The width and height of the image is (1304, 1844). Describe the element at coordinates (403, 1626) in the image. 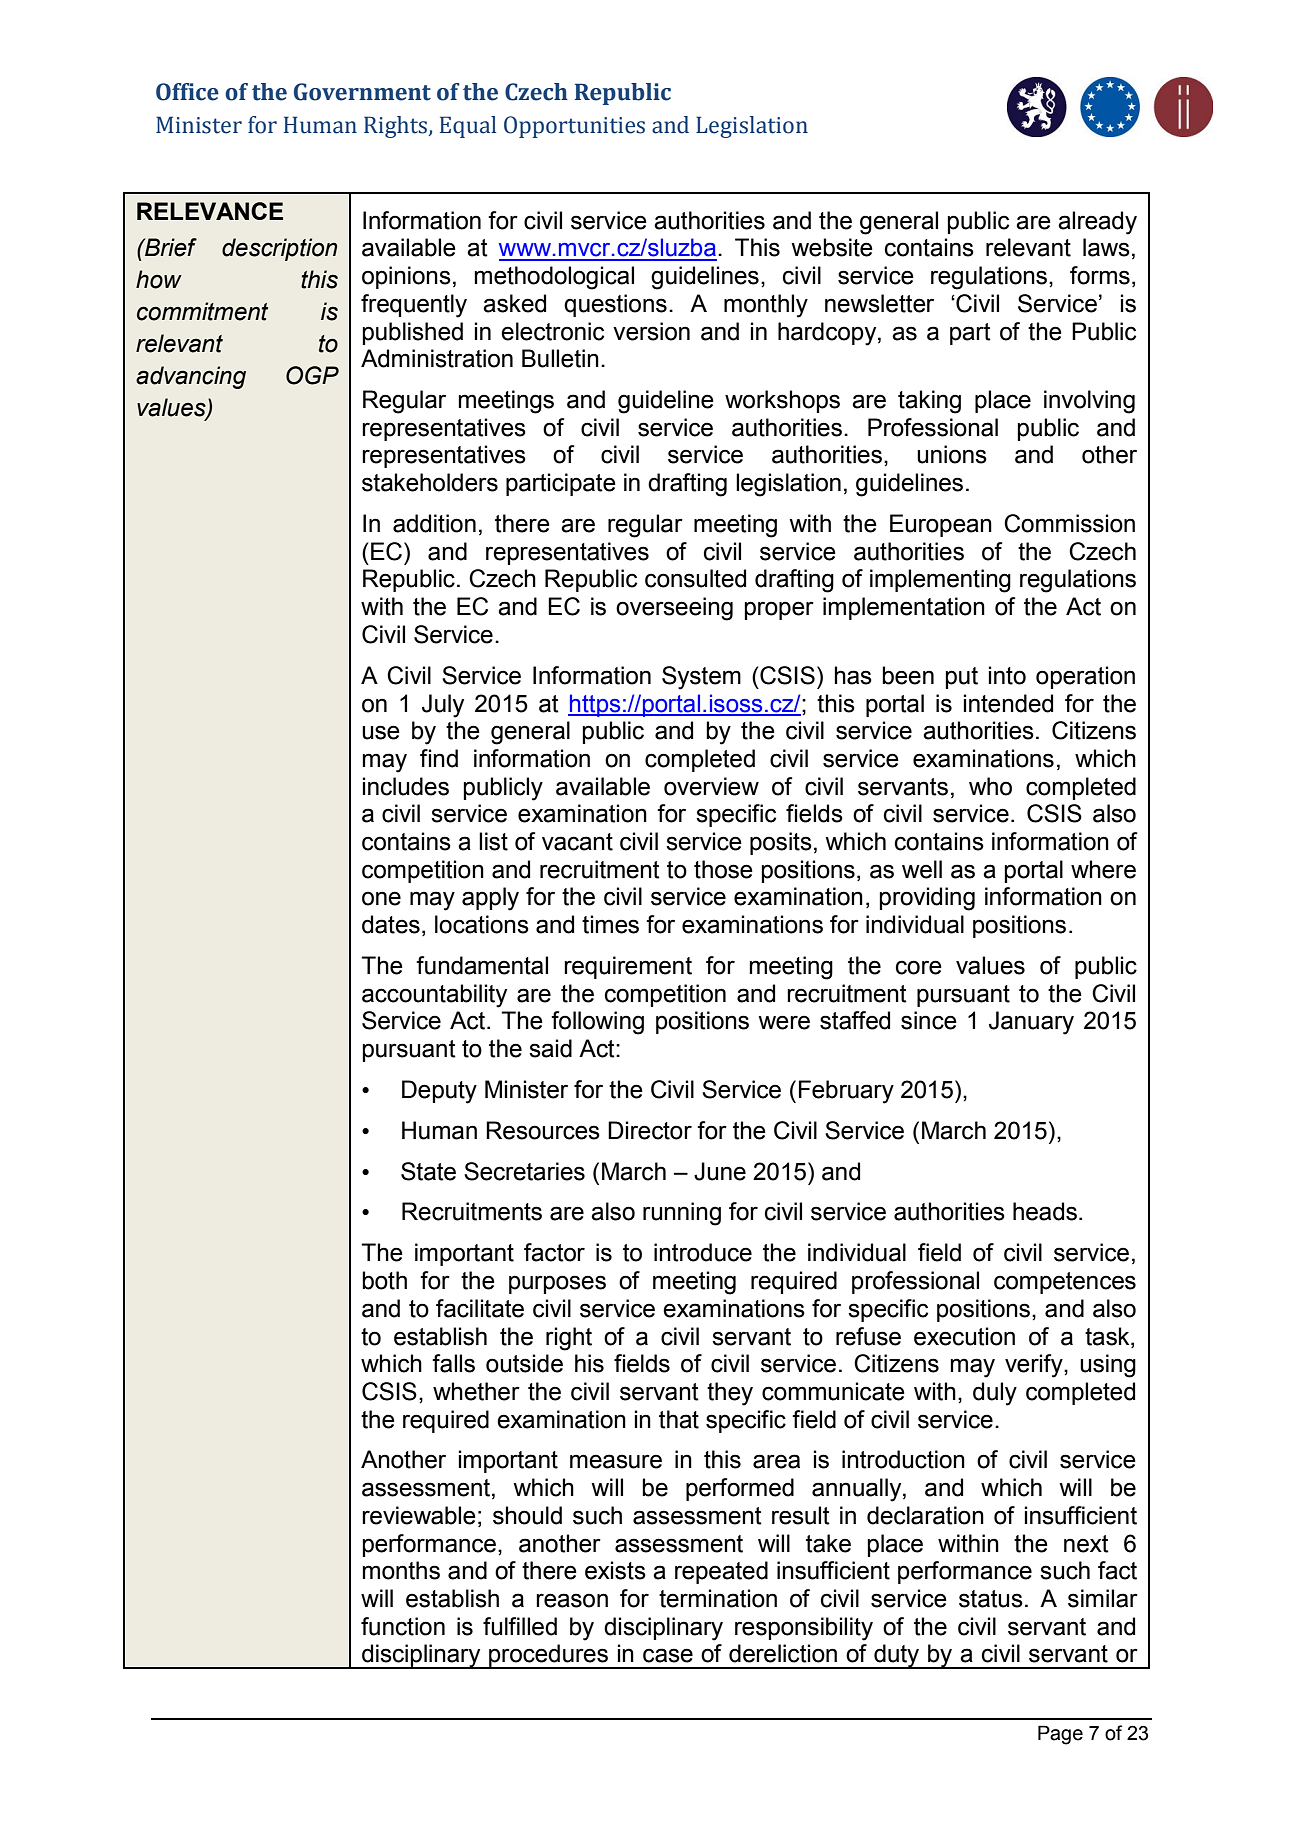

I see `function` at that location.
